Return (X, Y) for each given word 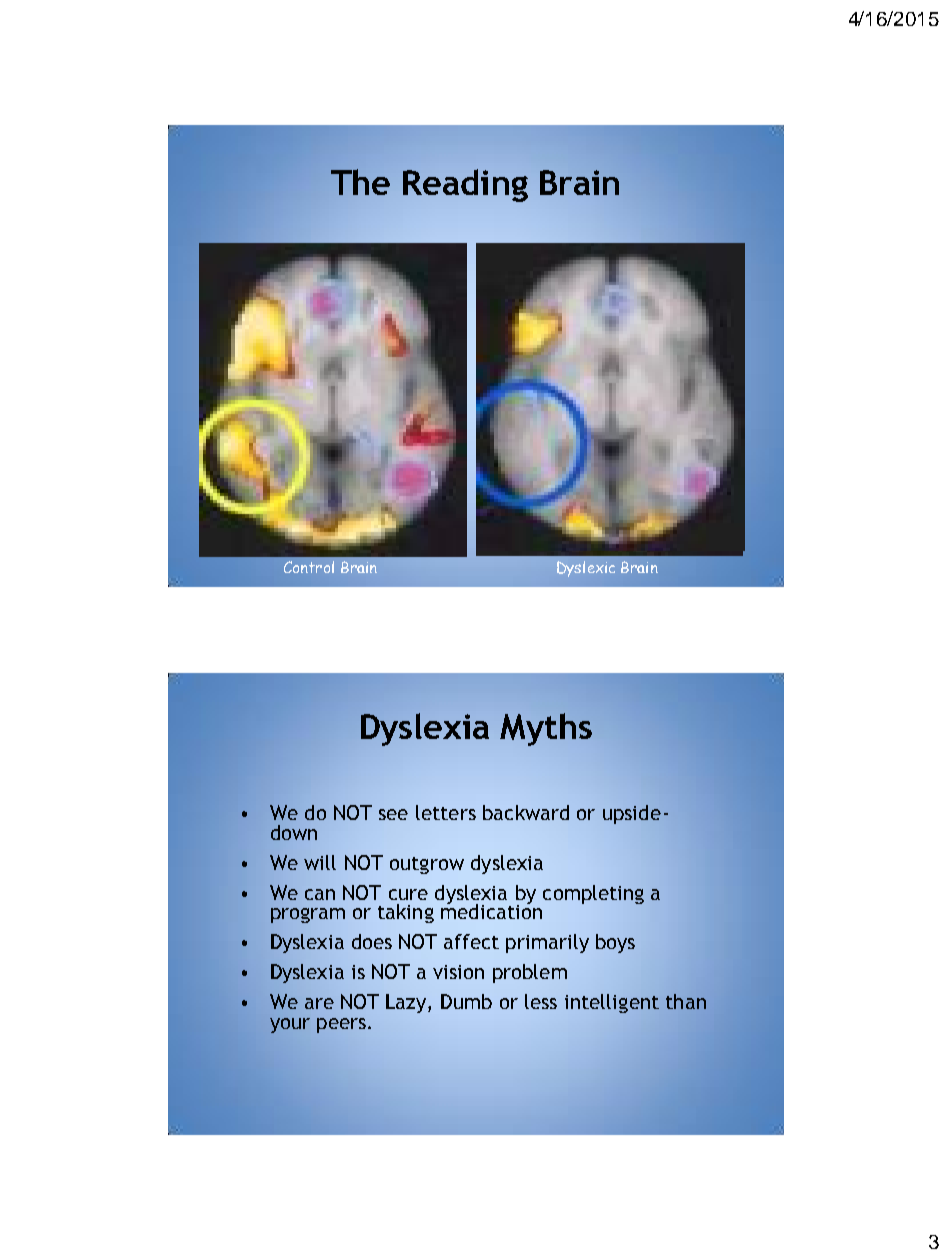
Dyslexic (586, 569)
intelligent (612, 1003)
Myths (546, 729)
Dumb (466, 1001)
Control (309, 567)
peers (341, 1025)
